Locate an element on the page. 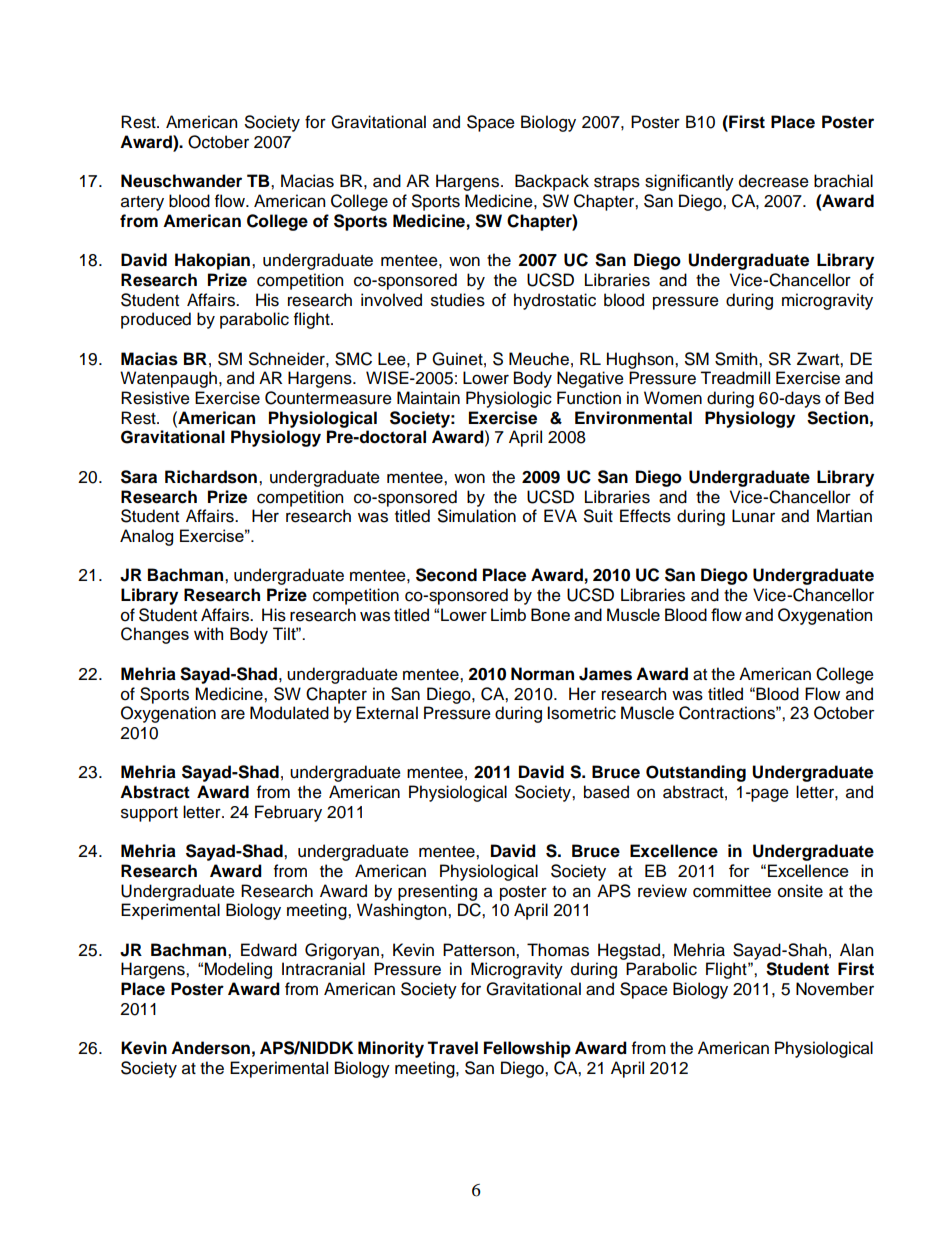  Limb is located at coordinates (508, 614).
